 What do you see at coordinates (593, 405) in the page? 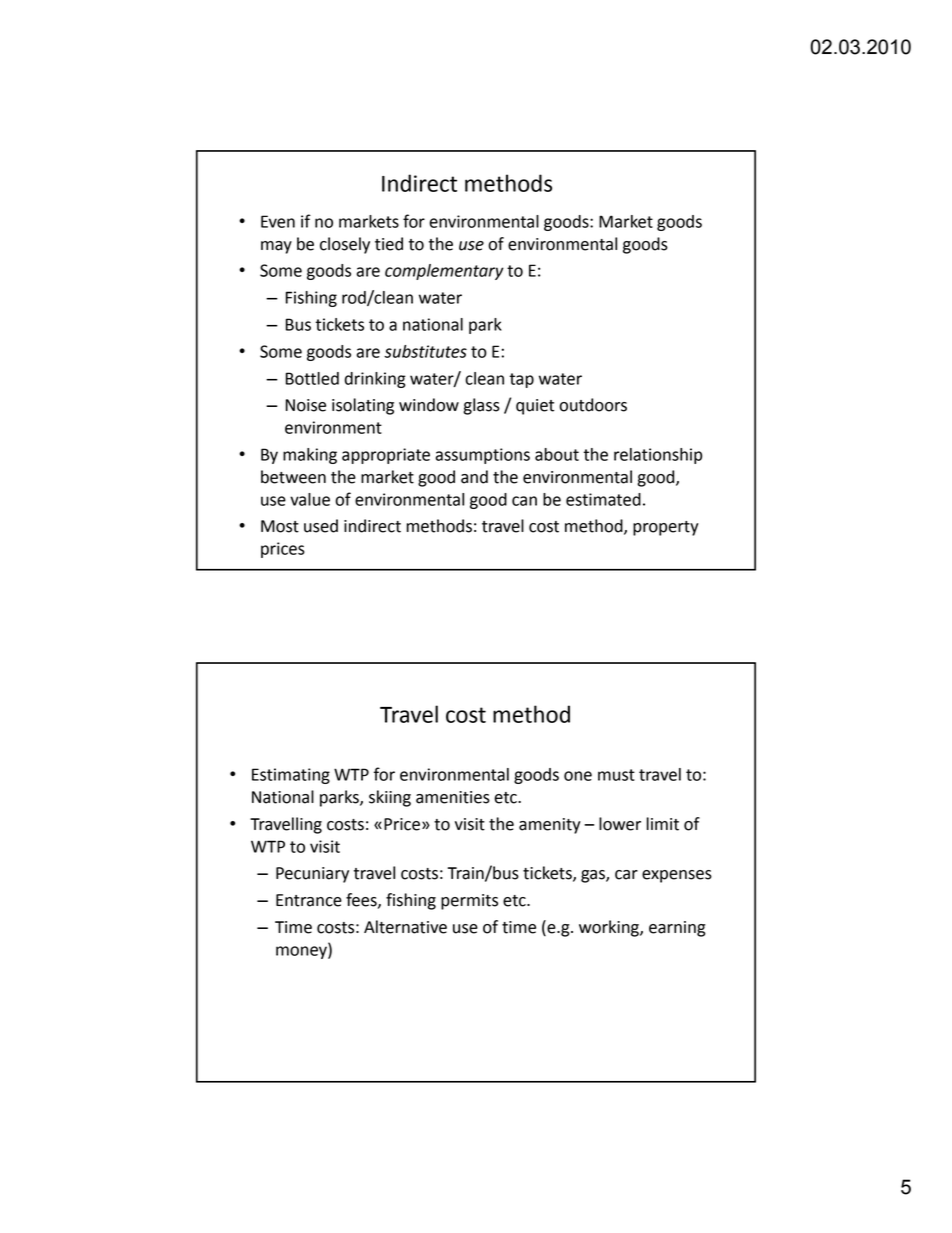
I see `outdoors` at bounding box center [593, 405].
